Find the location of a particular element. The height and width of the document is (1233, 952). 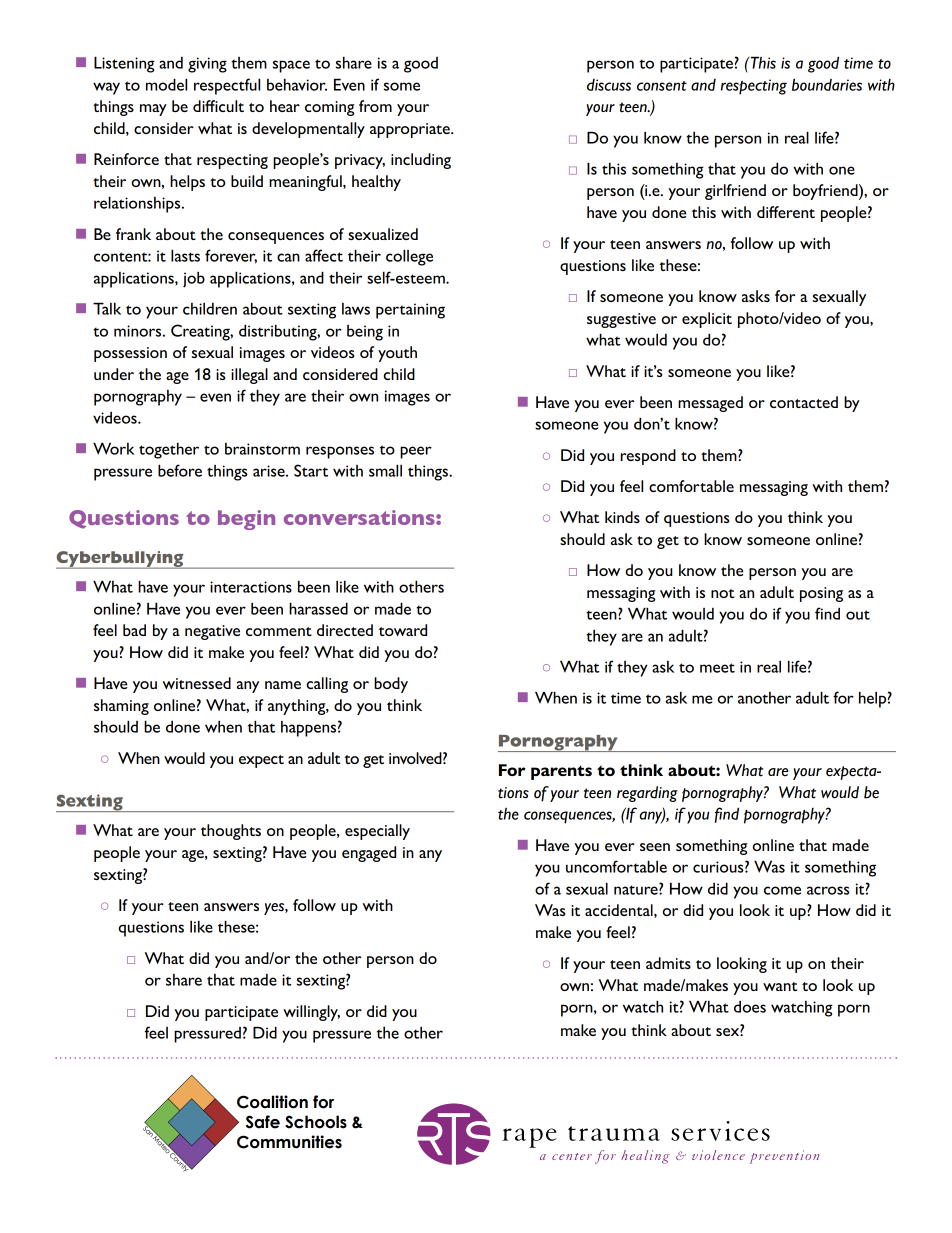

Safe is located at coordinates (263, 1122).
